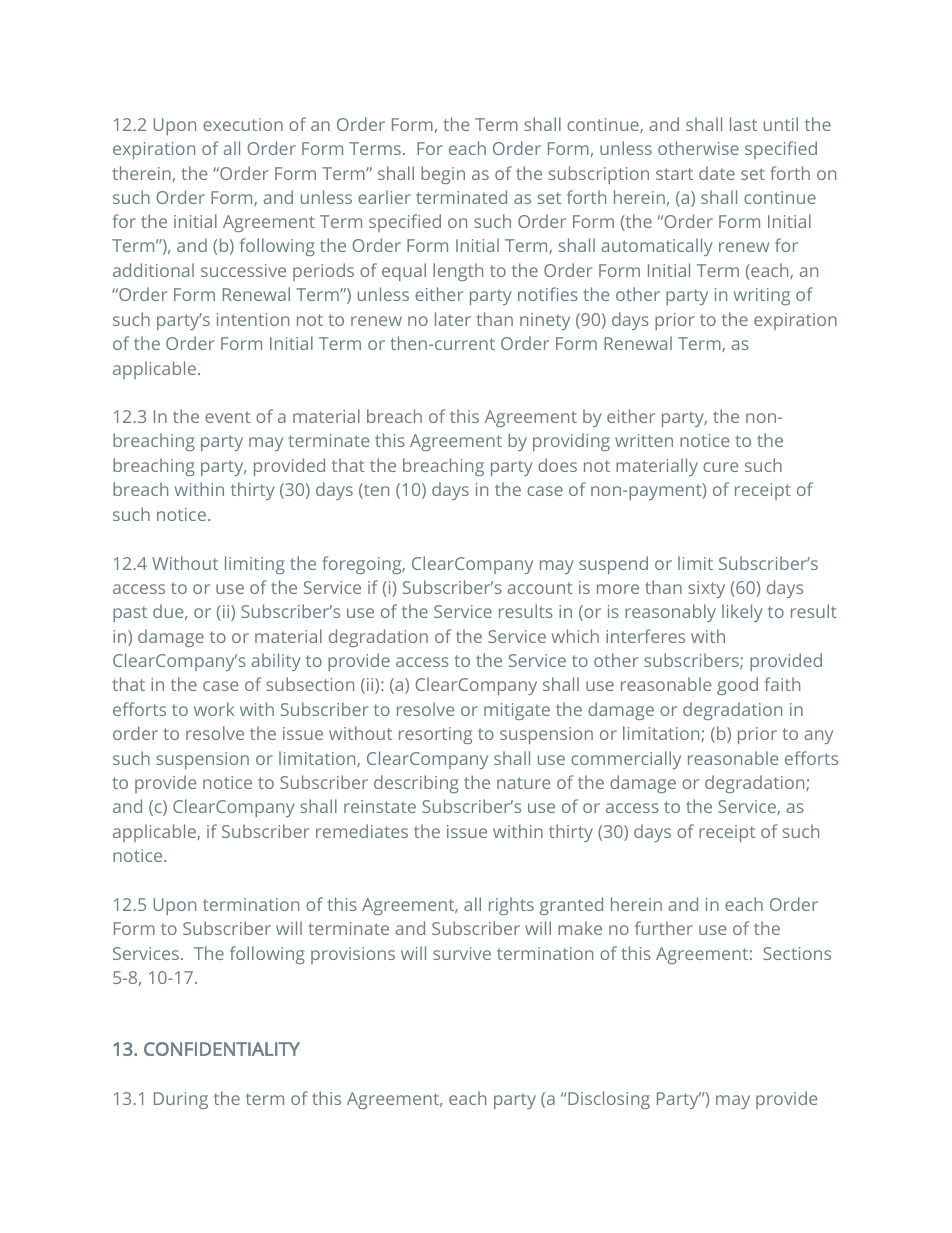 The height and width of the page is (1233, 952). I want to click on rights, so click(511, 906).
